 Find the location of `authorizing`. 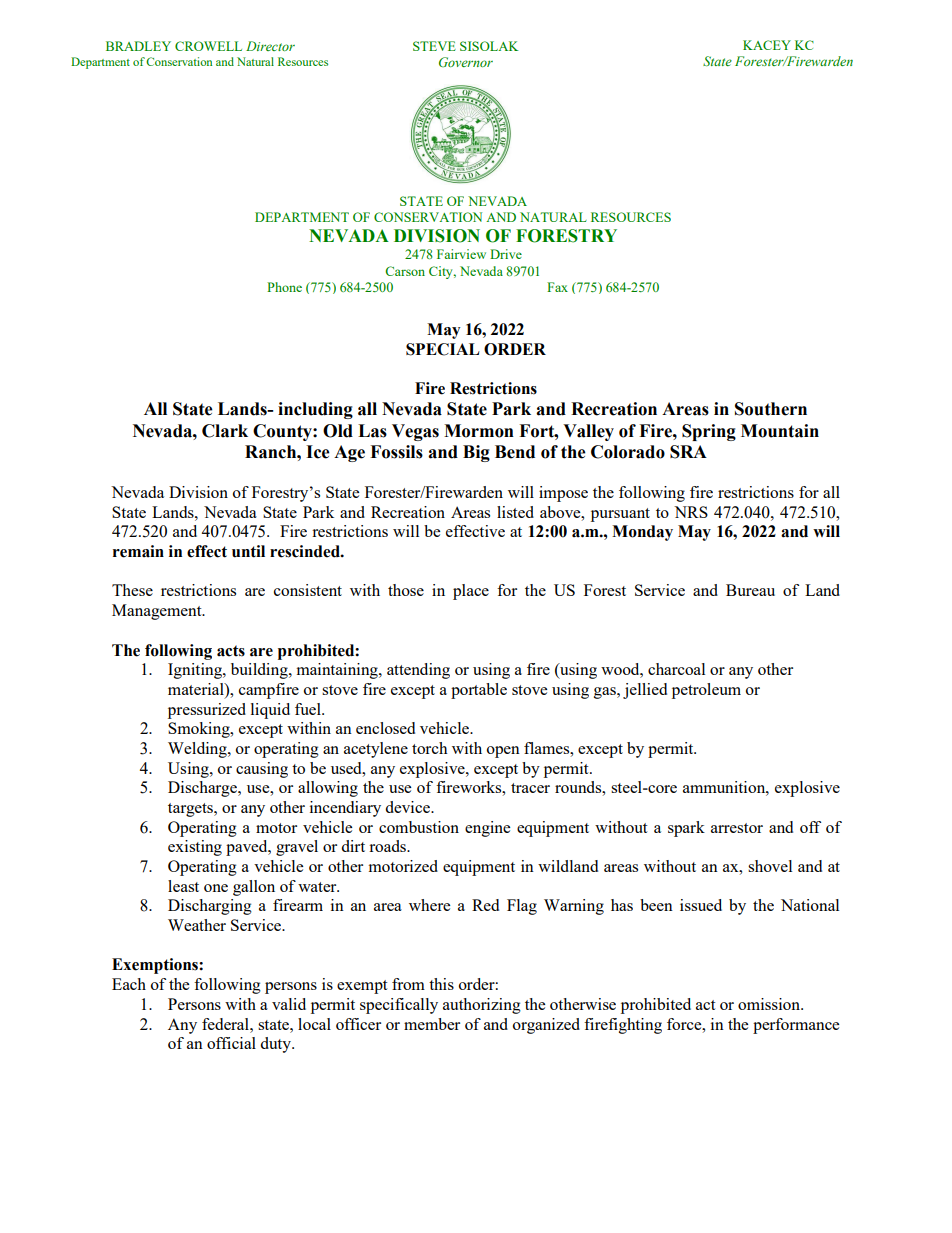

authorizing is located at coordinates (482, 1006).
